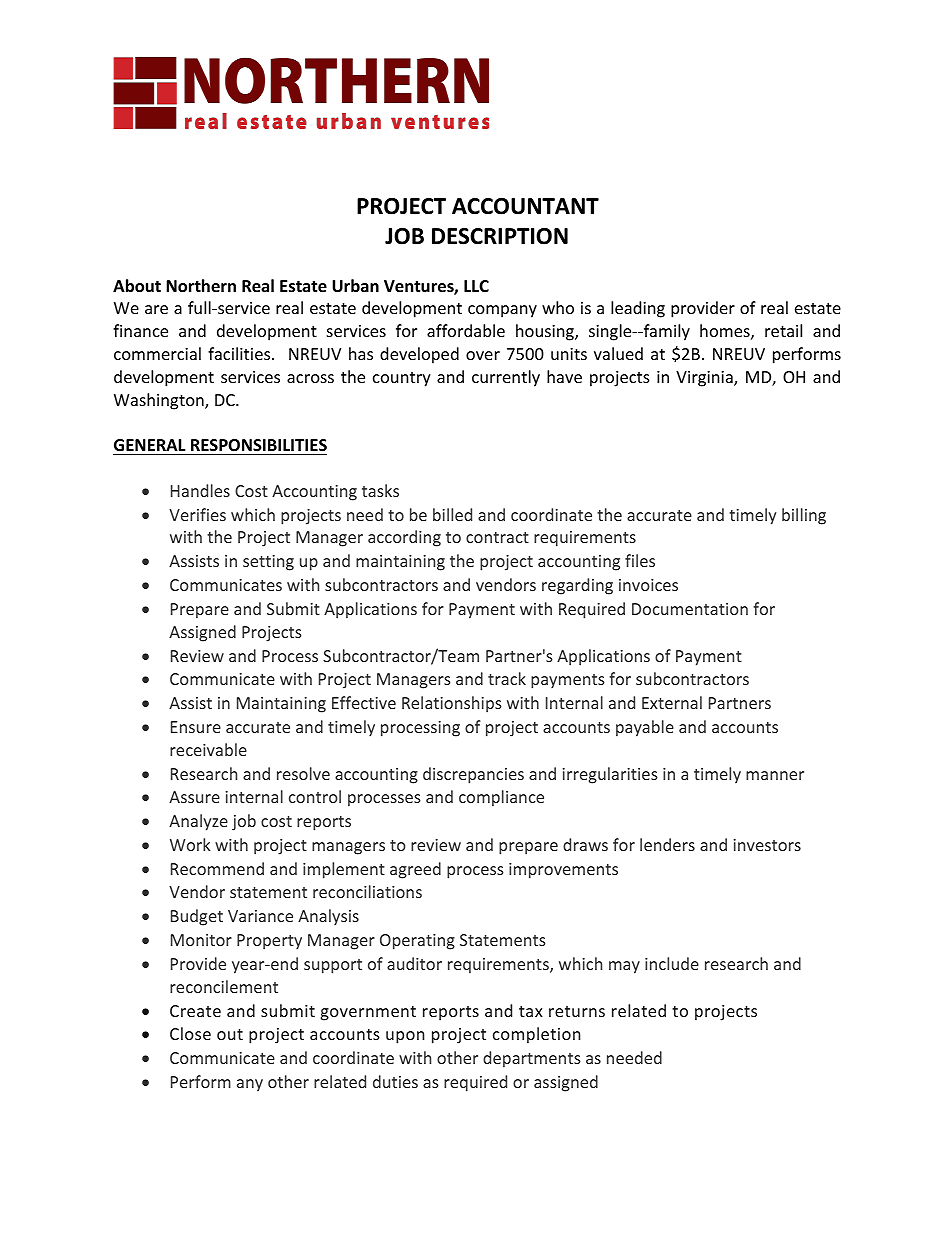 This screenshot has height=1233, width=952. I want to click on include, so click(672, 963).
